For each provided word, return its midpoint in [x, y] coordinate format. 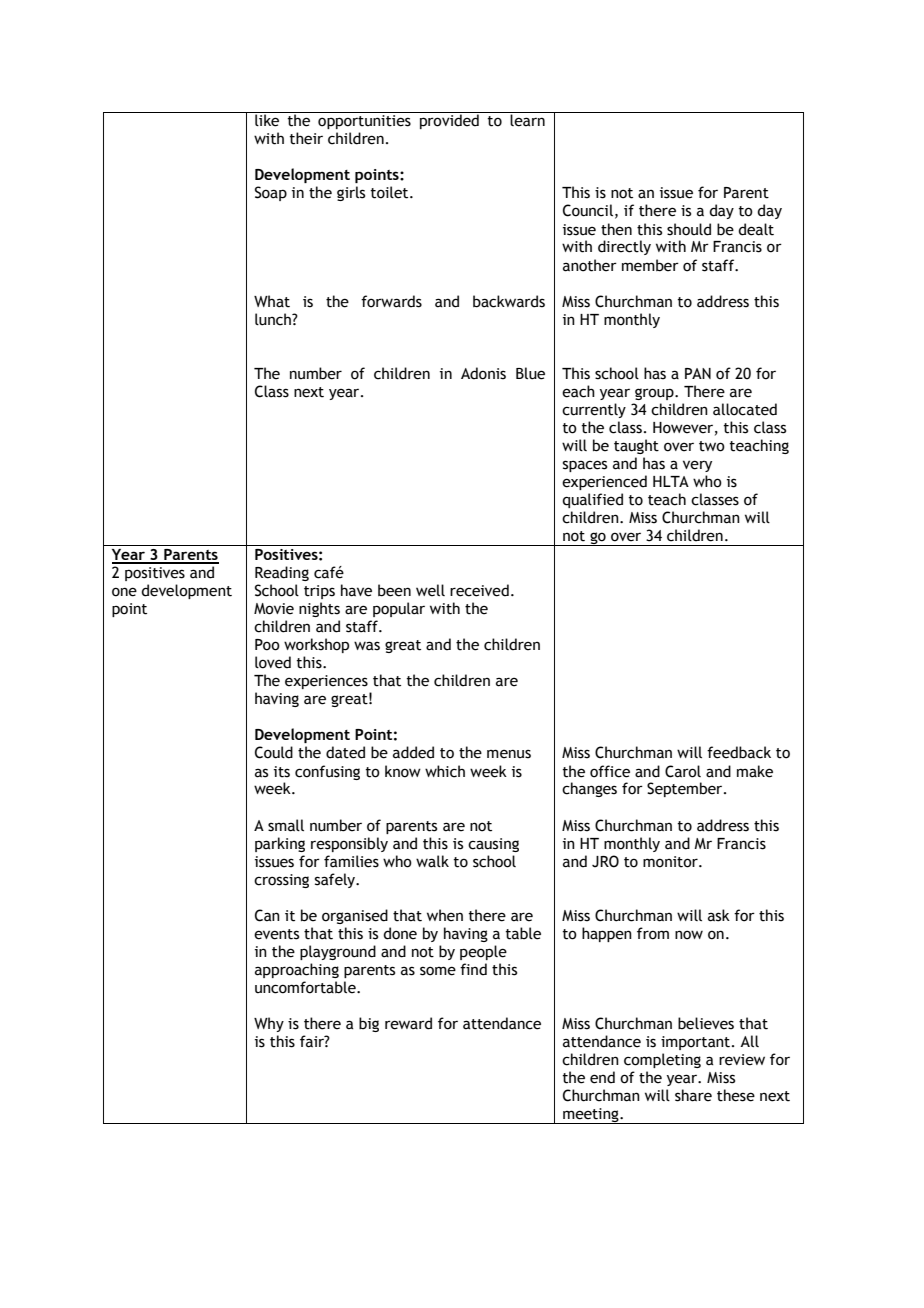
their [306, 138]
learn [528, 119]
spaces [585, 466]
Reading [282, 573]
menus [509, 754]
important [697, 1043]
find [473, 969]
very [697, 466]
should [689, 229]
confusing [327, 772]
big [369, 1024]
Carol [683, 771]
